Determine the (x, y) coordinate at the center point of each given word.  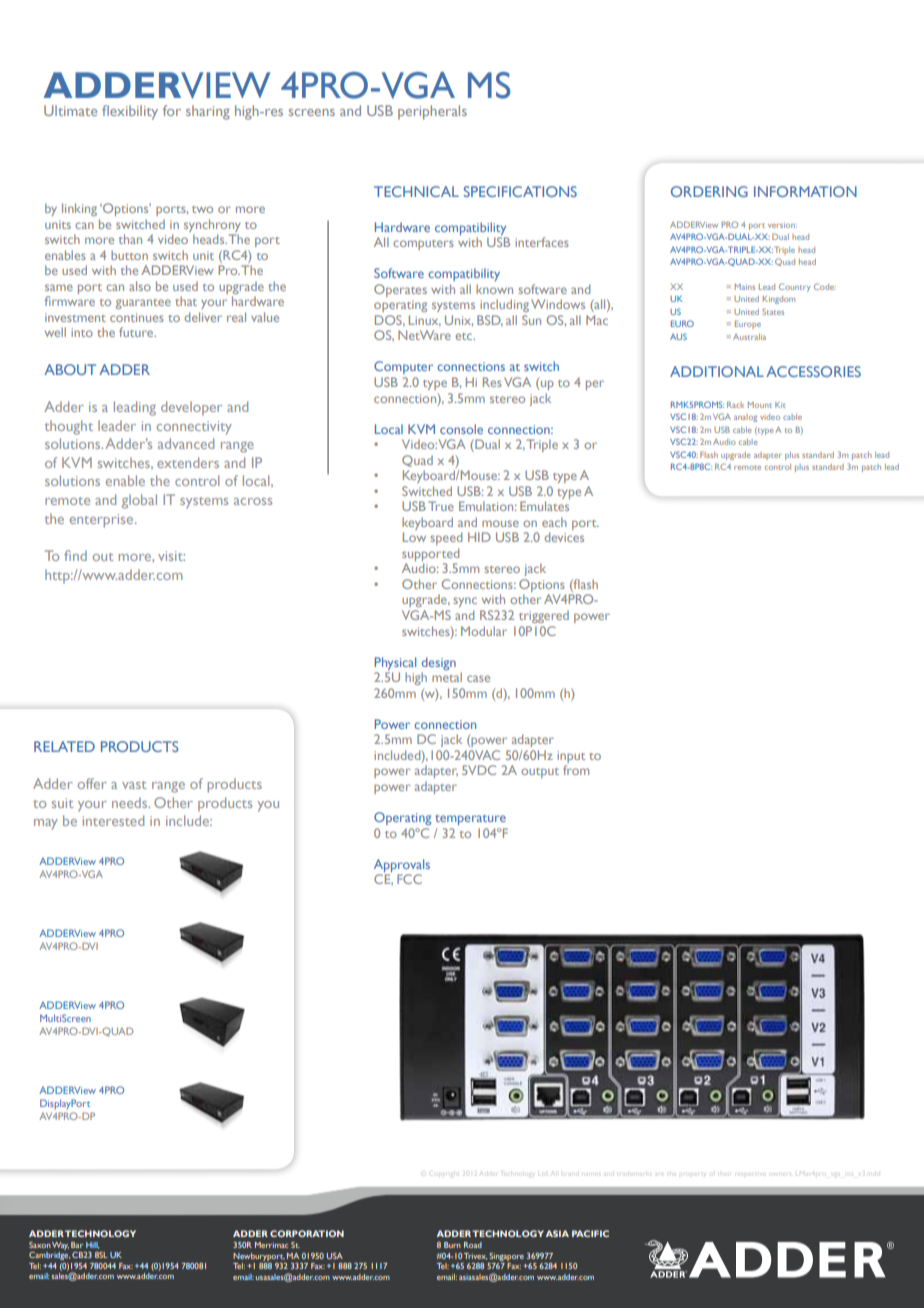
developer (191, 408)
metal (447, 677)
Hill (92, 1245)
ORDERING (709, 191)
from (576, 770)
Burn (452, 1245)
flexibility (130, 112)
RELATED (64, 746)
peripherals (432, 112)
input (571, 757)
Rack (735, 404)
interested (113, 820)
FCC (409, 879)
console (461, 429)
